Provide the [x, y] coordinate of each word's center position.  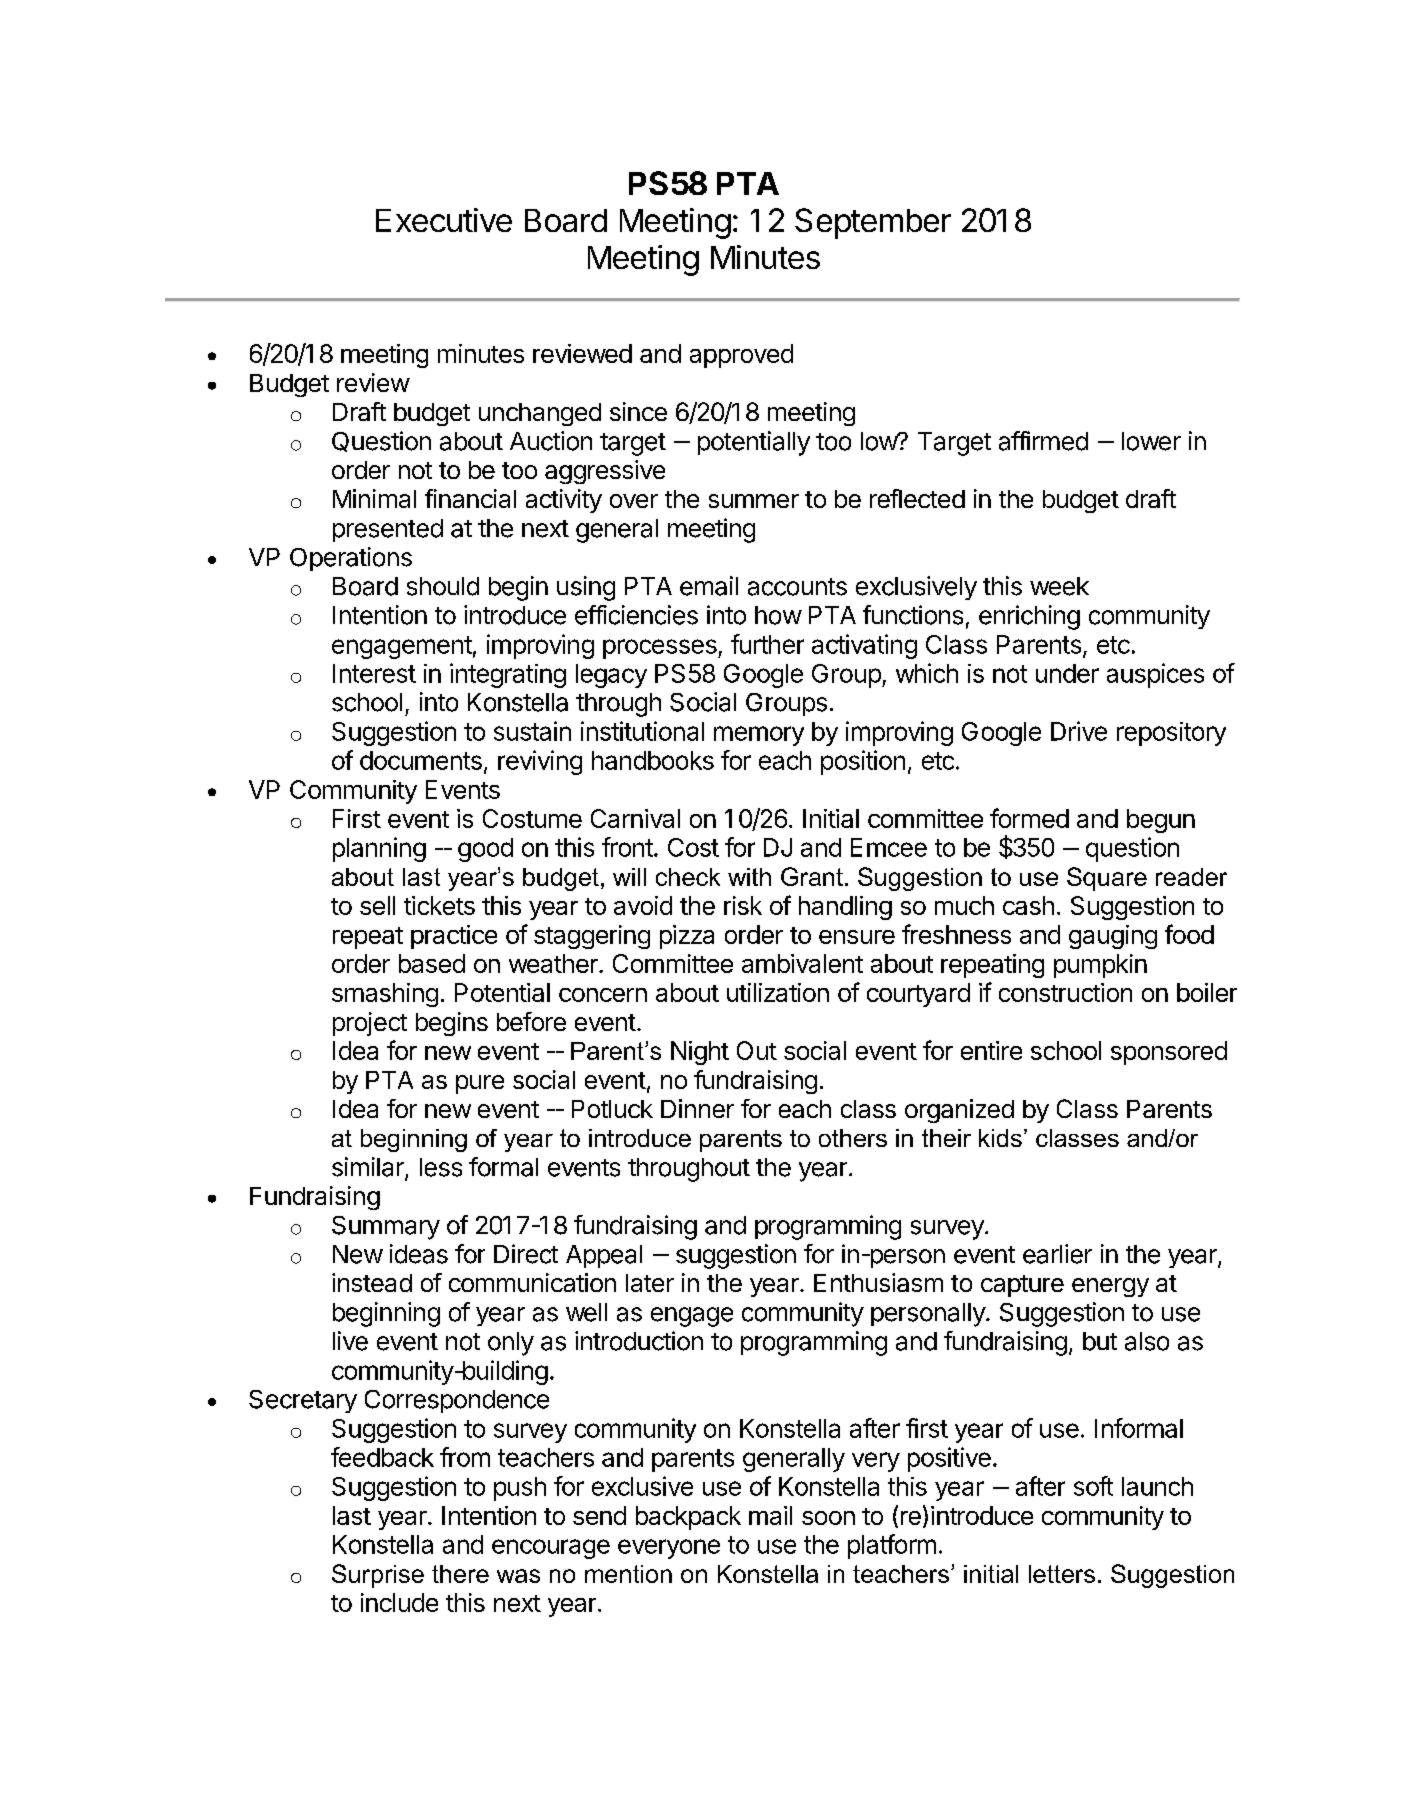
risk [743, 905]
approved [741, 356]
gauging [1113, 937]
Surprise [378, 1576]
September [873, 223]
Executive [444, 220]
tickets [439, 905]
